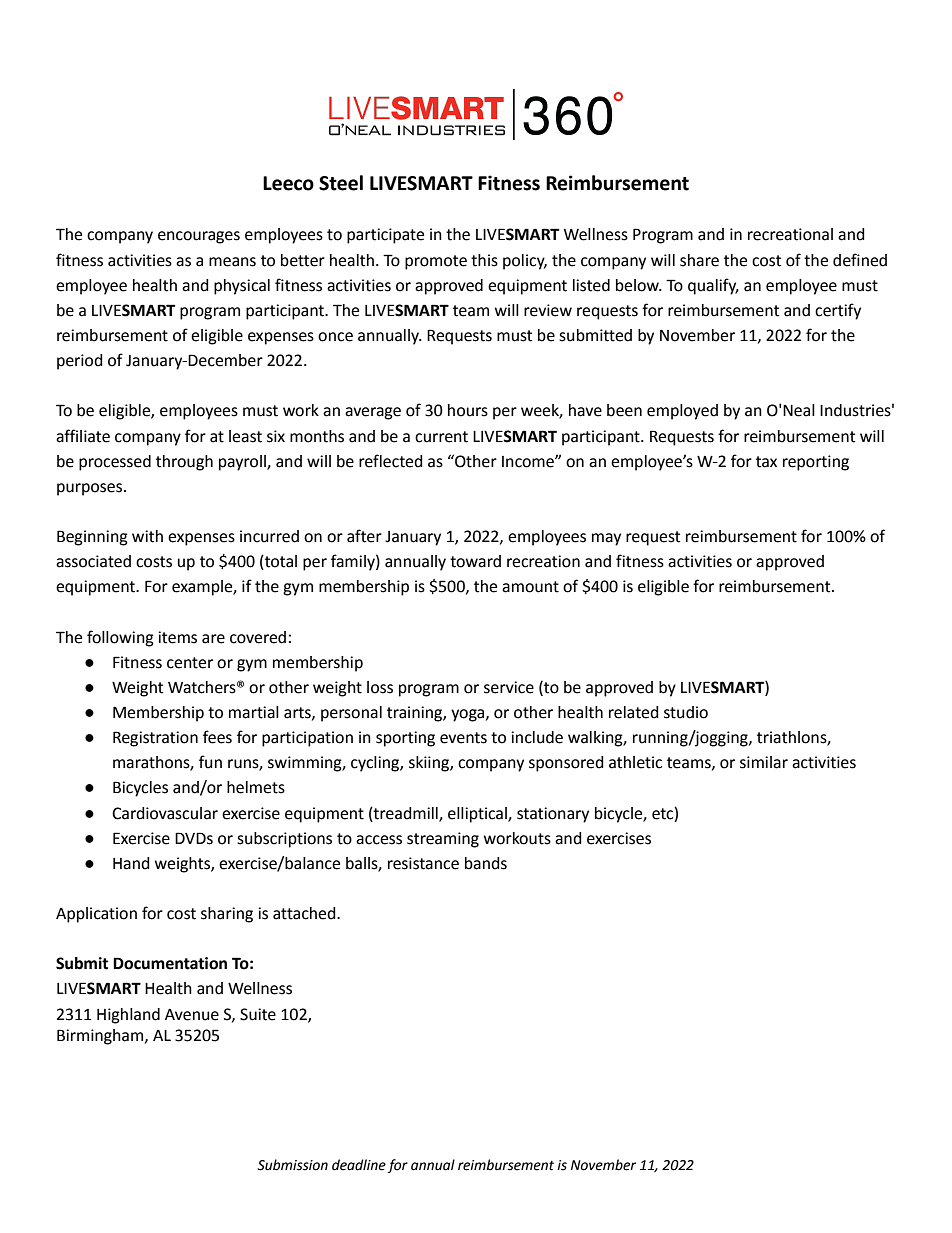 This page has height=1233, width=952. Describe the element at coordinates (699, 260) in the page. I see `share` at that location.
